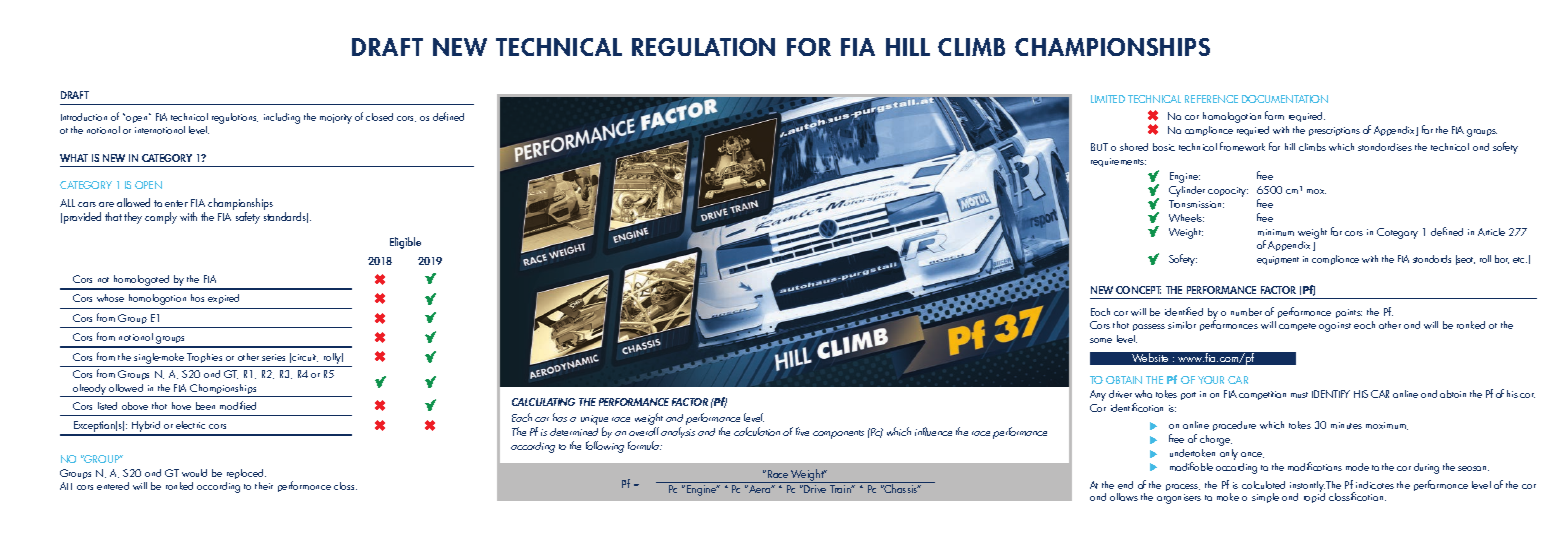  I want to click on points, so click(1349, 313).
